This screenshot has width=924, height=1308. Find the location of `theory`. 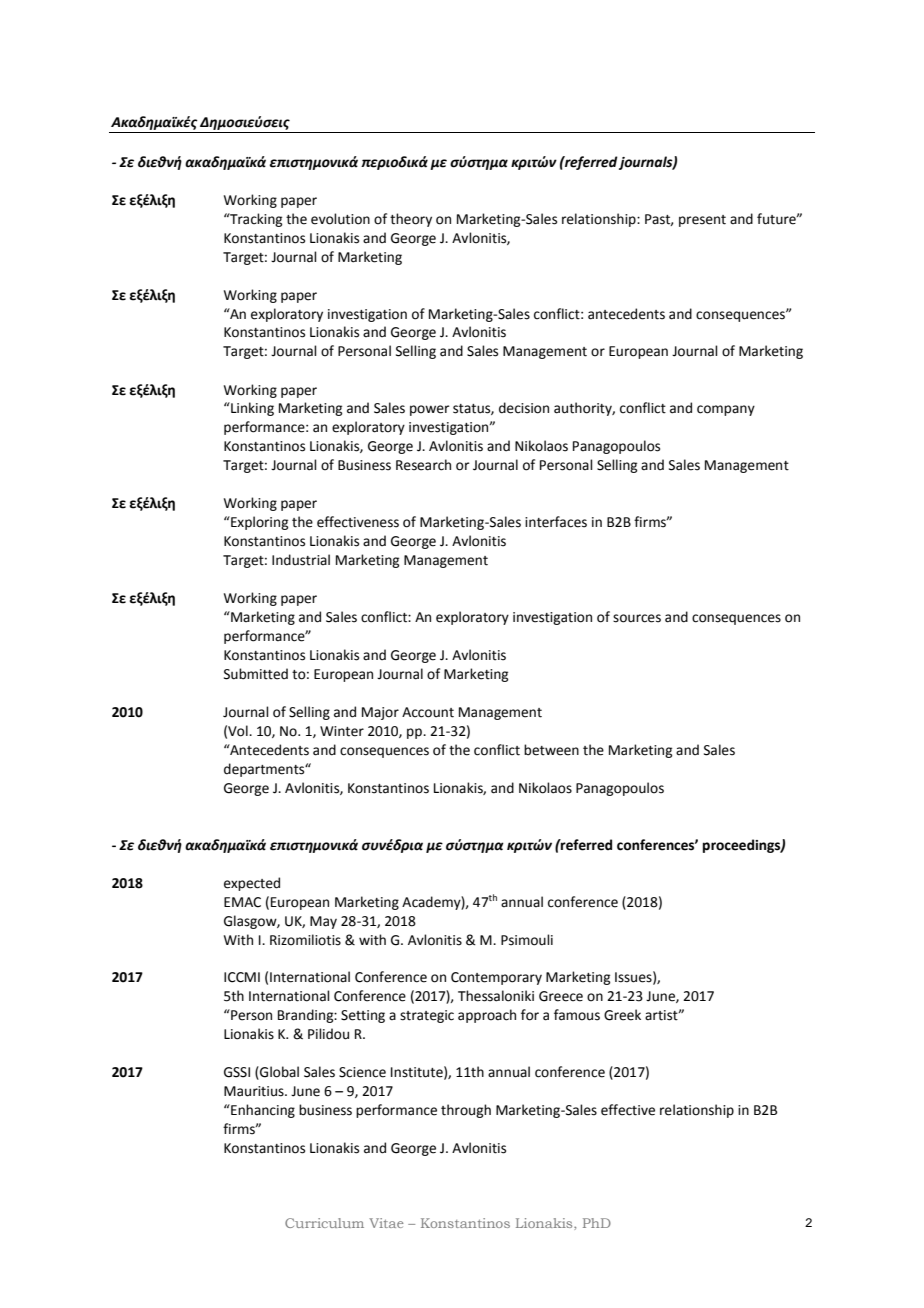

theory is located at coordinates (411, 220).
